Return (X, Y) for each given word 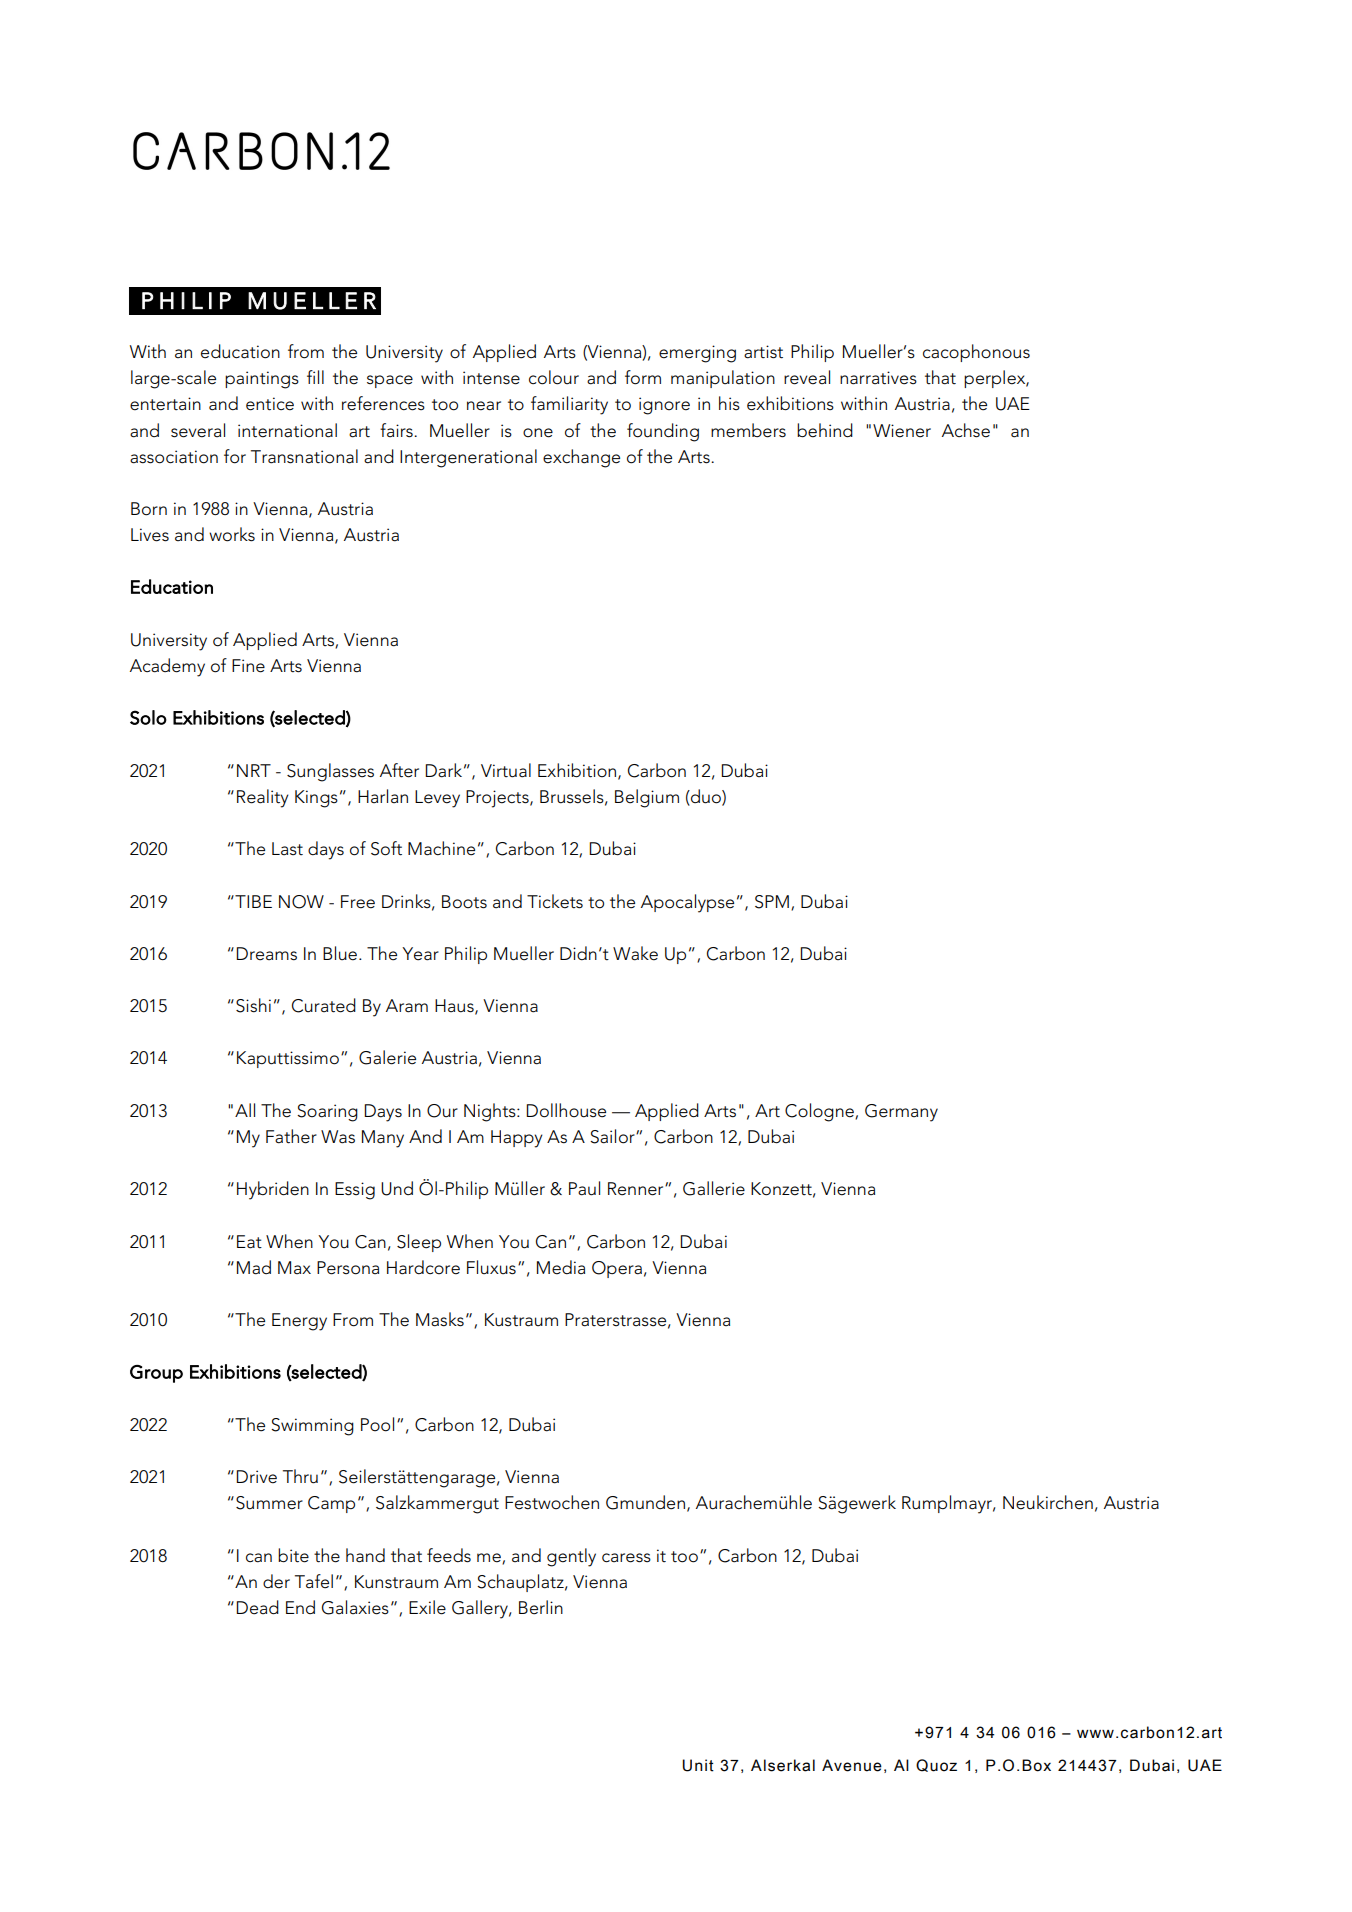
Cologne (820, 1112)
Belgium (647, 798)
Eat (249, 1242)
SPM (772, 902)
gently (571, 1557)
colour (554, 377)
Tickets (555, 901)
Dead (257, 1607)
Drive (256, 1477)
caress (626, 1558)
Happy (517, 1139)
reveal (807, 377)
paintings (262, 380)
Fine (248, 666)
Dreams (266, 954)
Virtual (506, 770)
